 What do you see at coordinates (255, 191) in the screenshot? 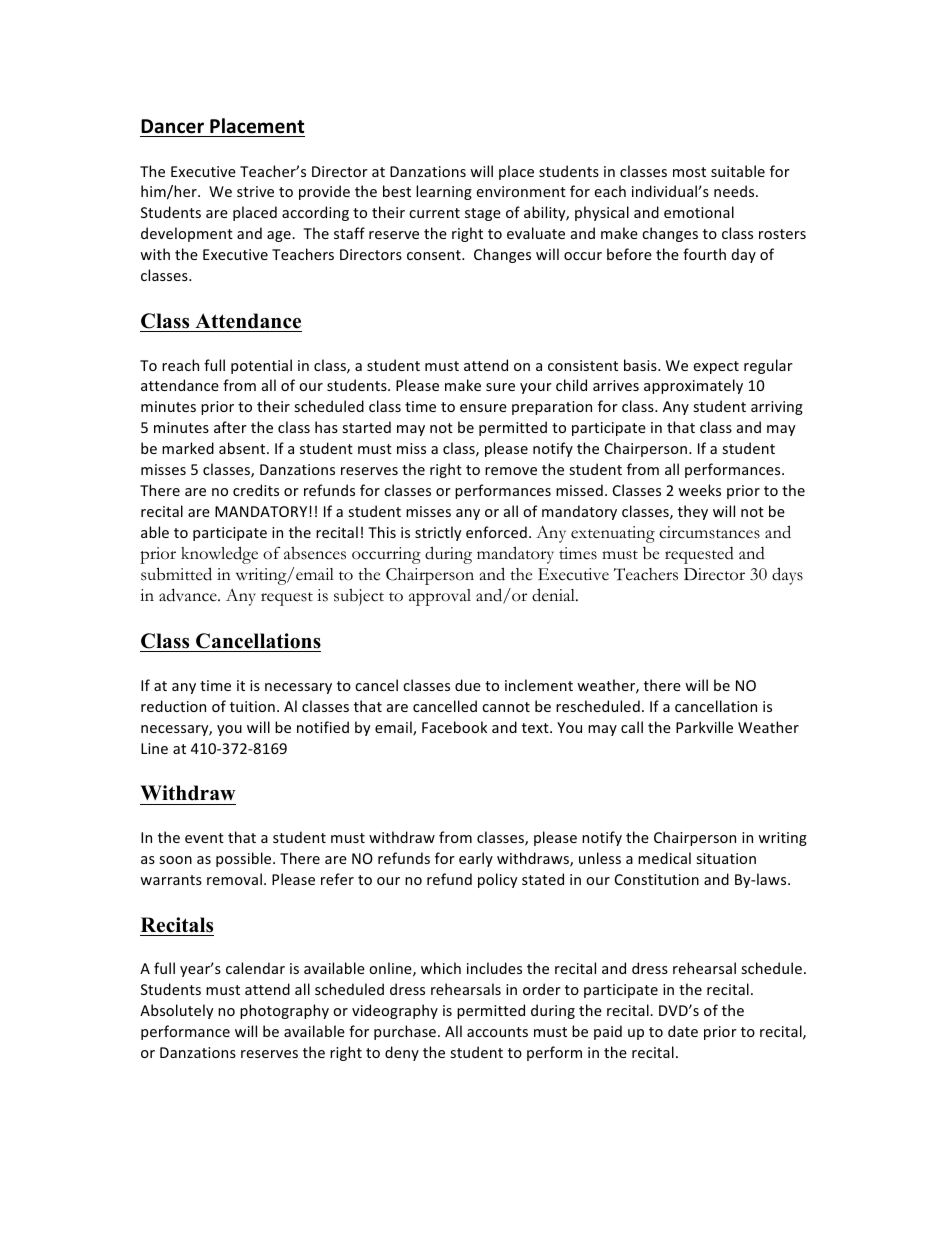
I see `strive` at bounding box center [255, 191].
